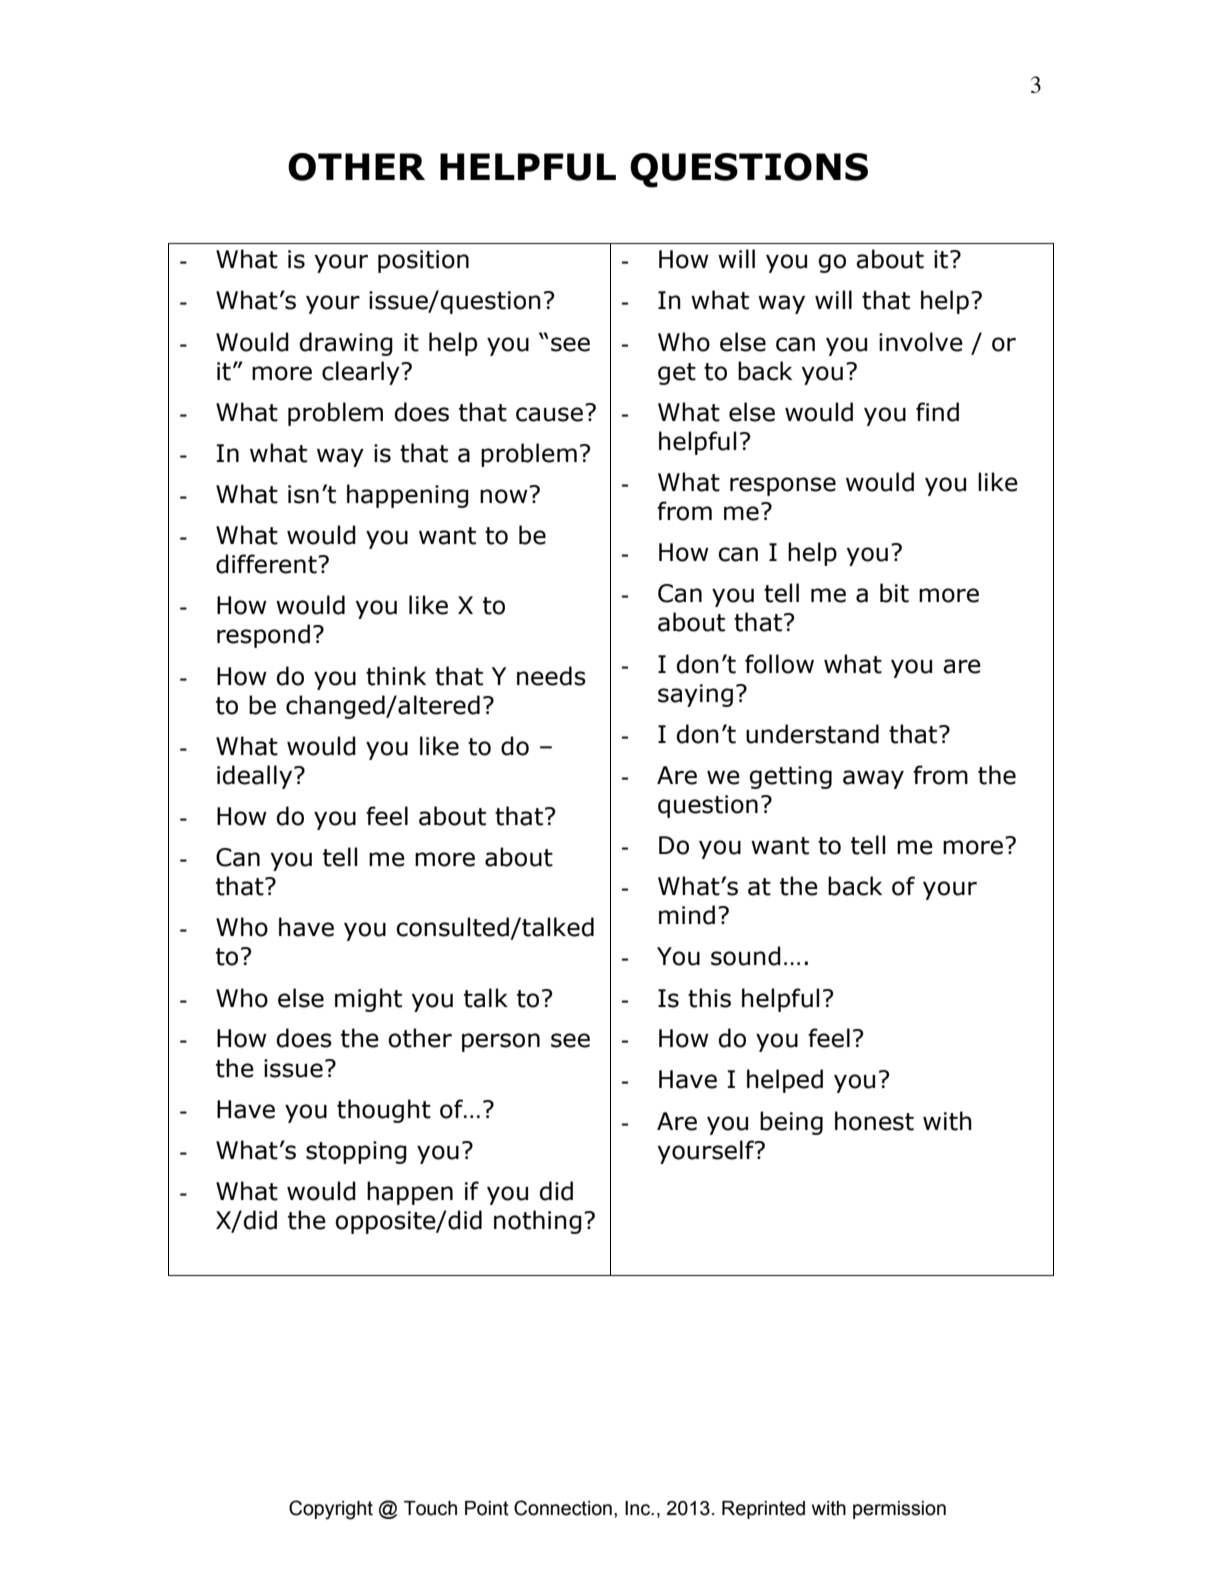 The height and width of the image is (1581, 1222). What do you see at coordinates (346, 344) in the image?
I see `drawing` at bounding box center [346, 344].
